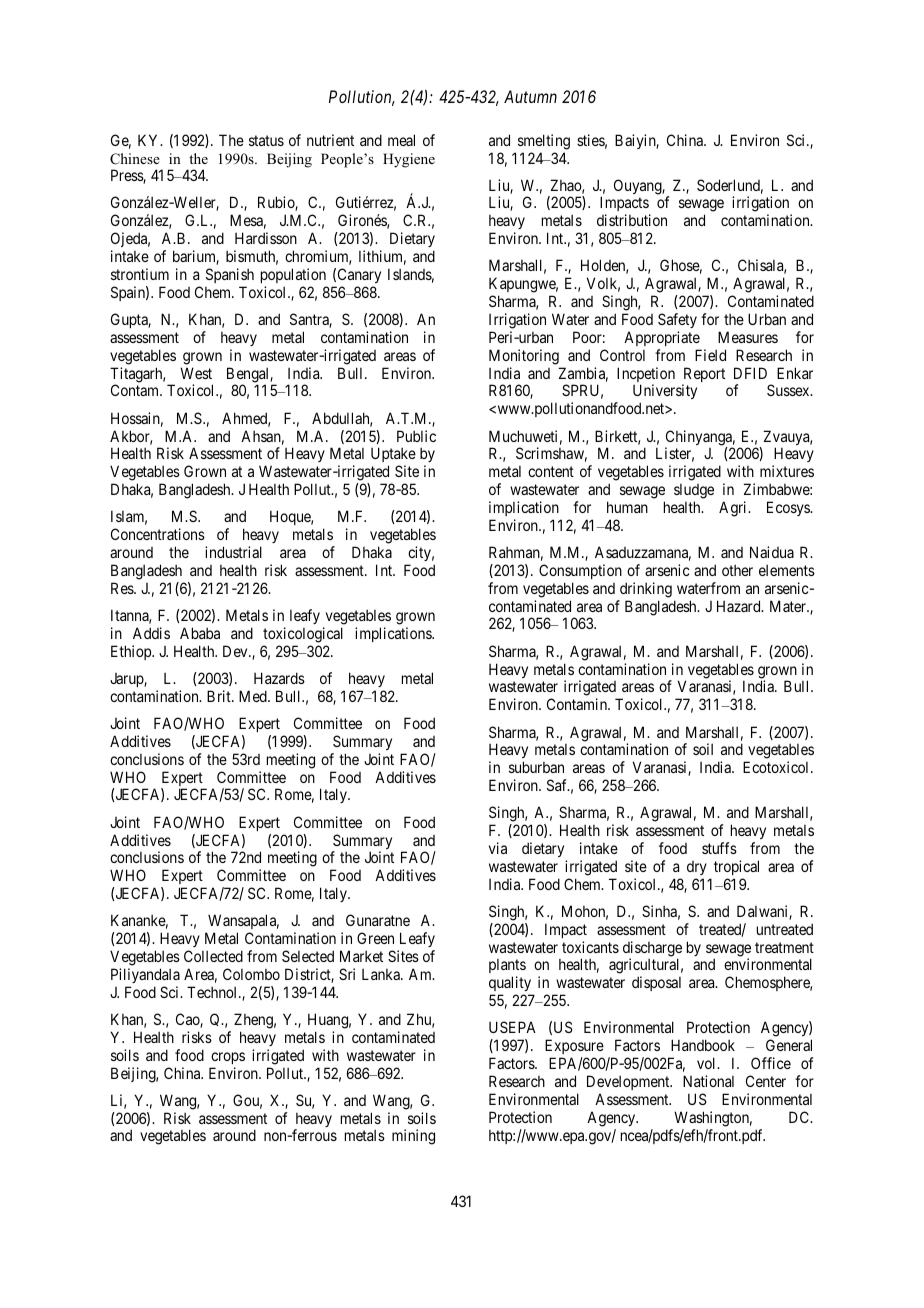 The height and width of the image is (1308, 924). Describe the element at coordinates (266, 140) in the image. I see `status` at that location.
